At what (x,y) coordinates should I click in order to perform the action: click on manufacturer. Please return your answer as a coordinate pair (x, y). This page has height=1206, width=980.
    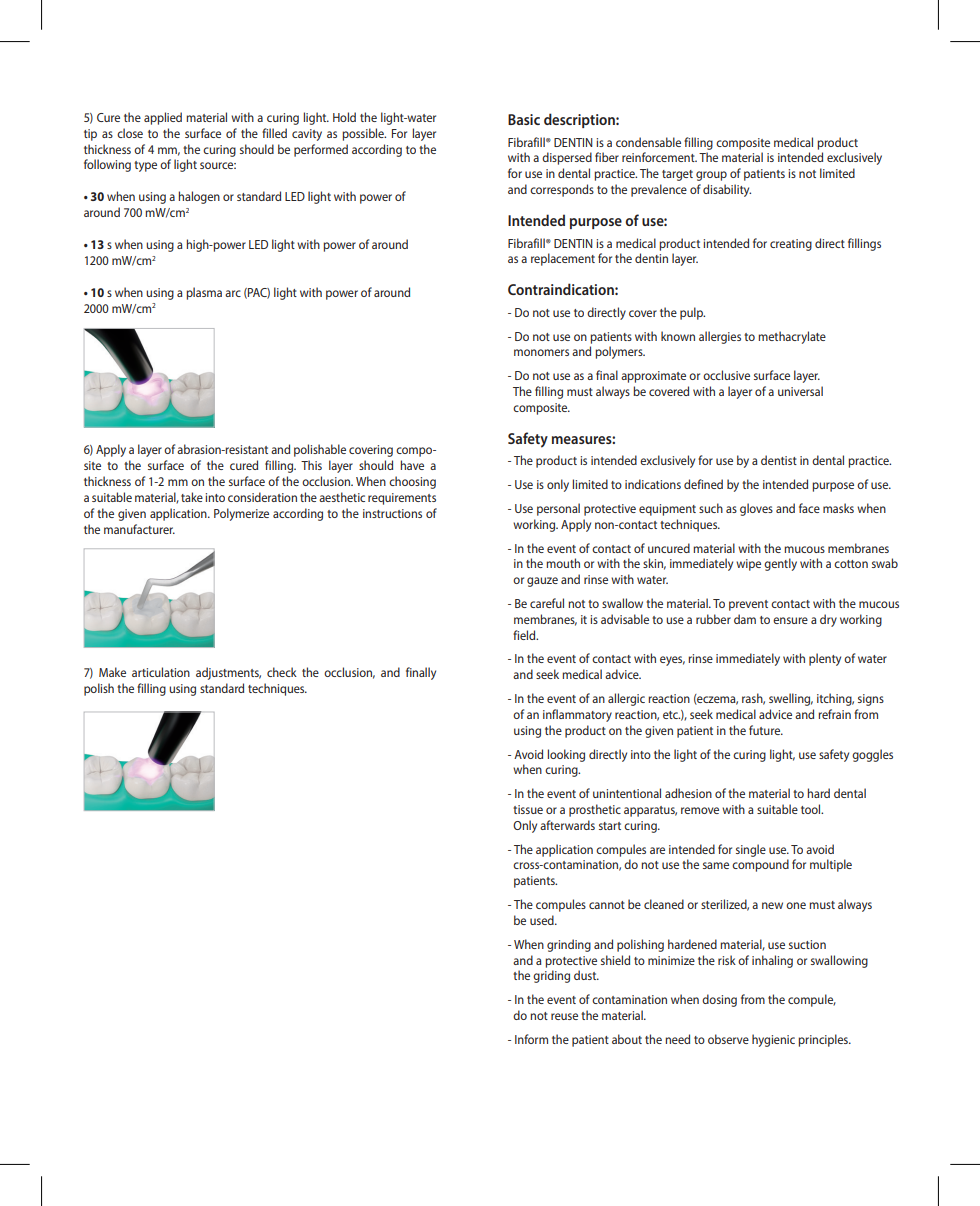
    Looking at the image, I should click on (139, 529).
